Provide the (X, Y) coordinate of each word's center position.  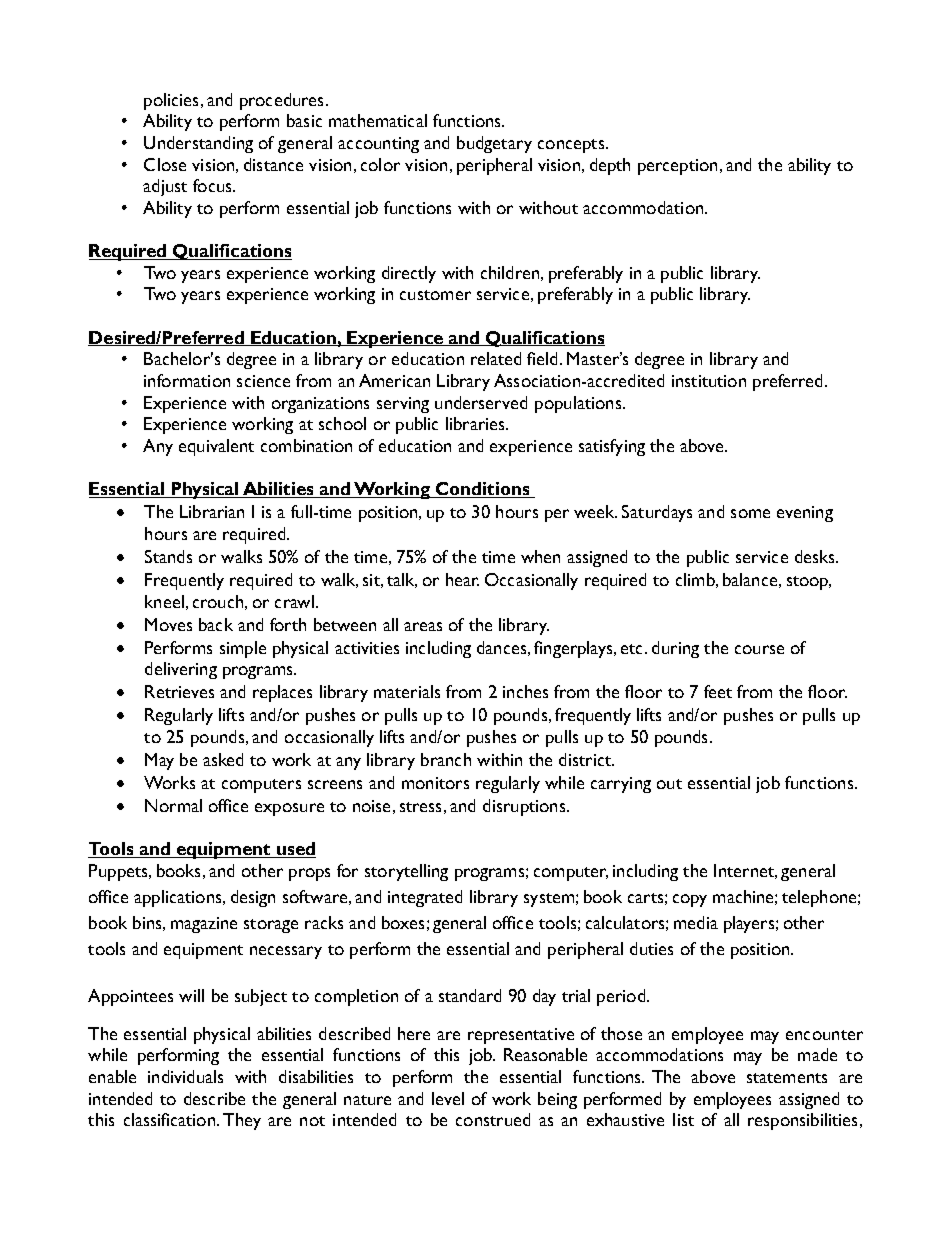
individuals (185, 1076)
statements (787, 1078)
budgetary (494, 144)
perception (677, 167)
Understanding (198, 144)
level (448, 1098)
